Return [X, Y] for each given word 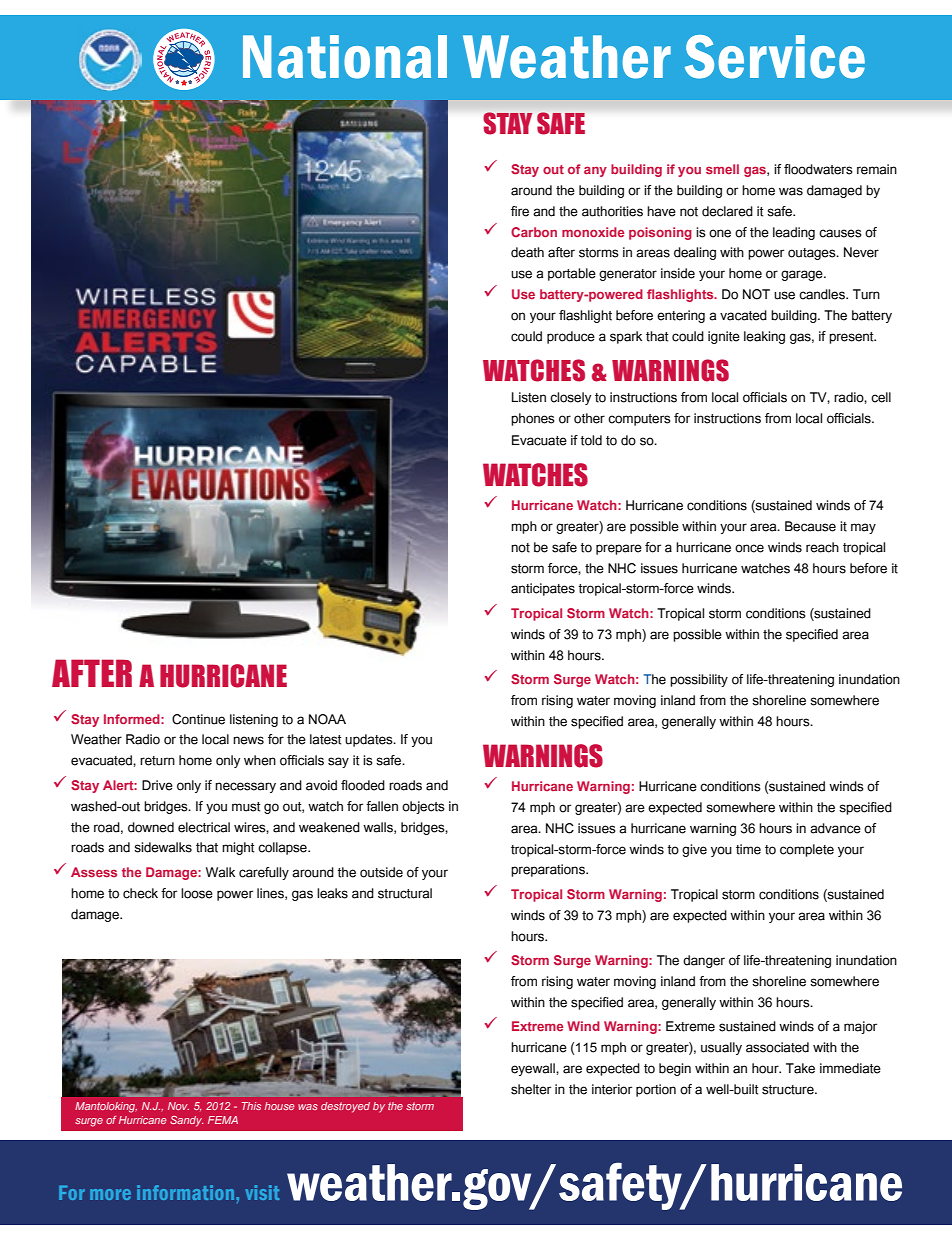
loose [197, 893]
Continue [198, 719]
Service [775, 57]
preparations [549, 870]
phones [533, 419]
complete [807, 850]
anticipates [543, 589]
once [749, 548]
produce [571, 337]
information [187, 1192]
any [595, 171]
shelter [531, 1089]
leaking [764, 337]
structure [789, 1090]
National [345, 57]
